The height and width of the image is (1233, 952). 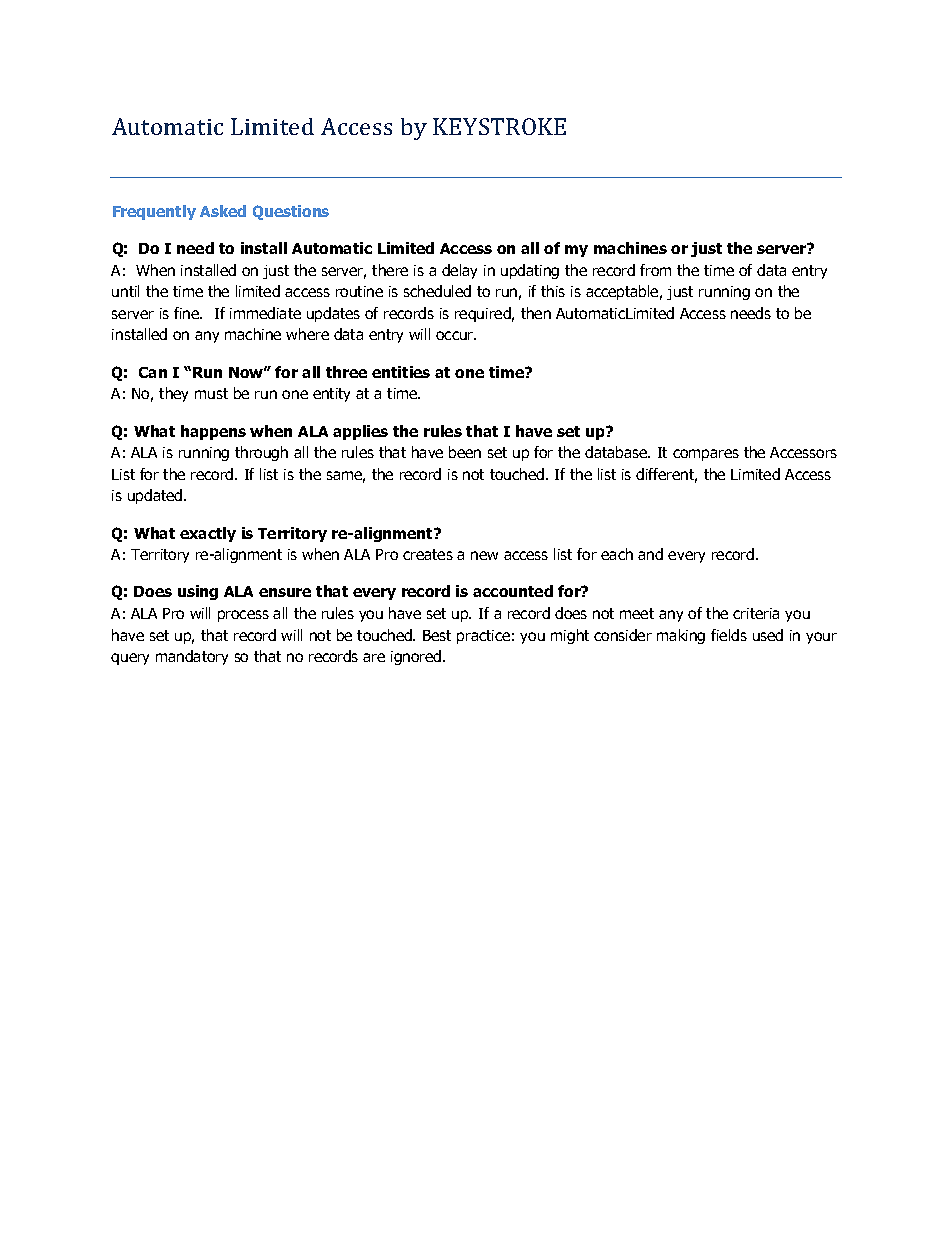 What do you see at coordinates (706, 455) in the image?
I see `compares` at bounding box center [706, 455].
